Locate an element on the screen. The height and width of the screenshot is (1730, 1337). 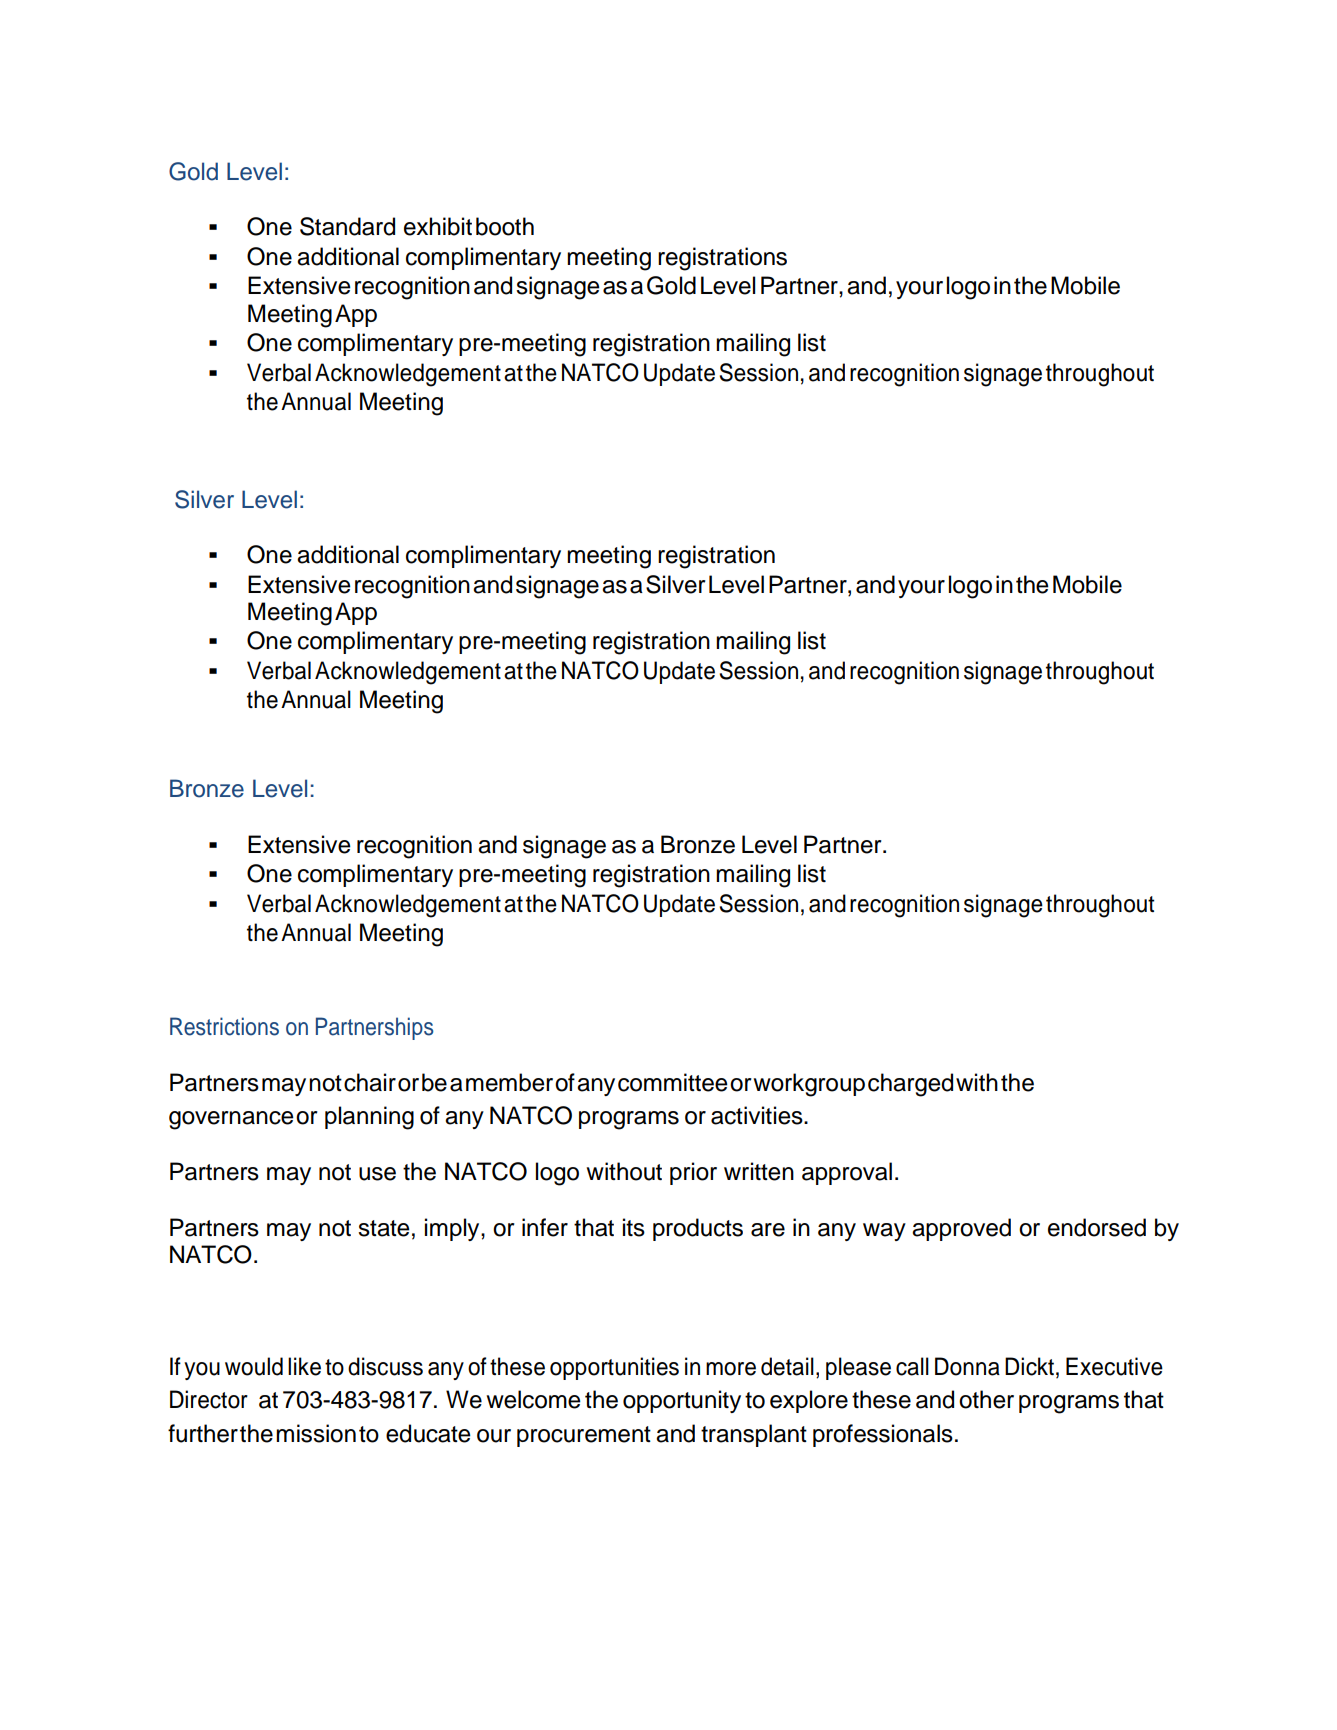
approval is located at coordinates (847, 1173).
